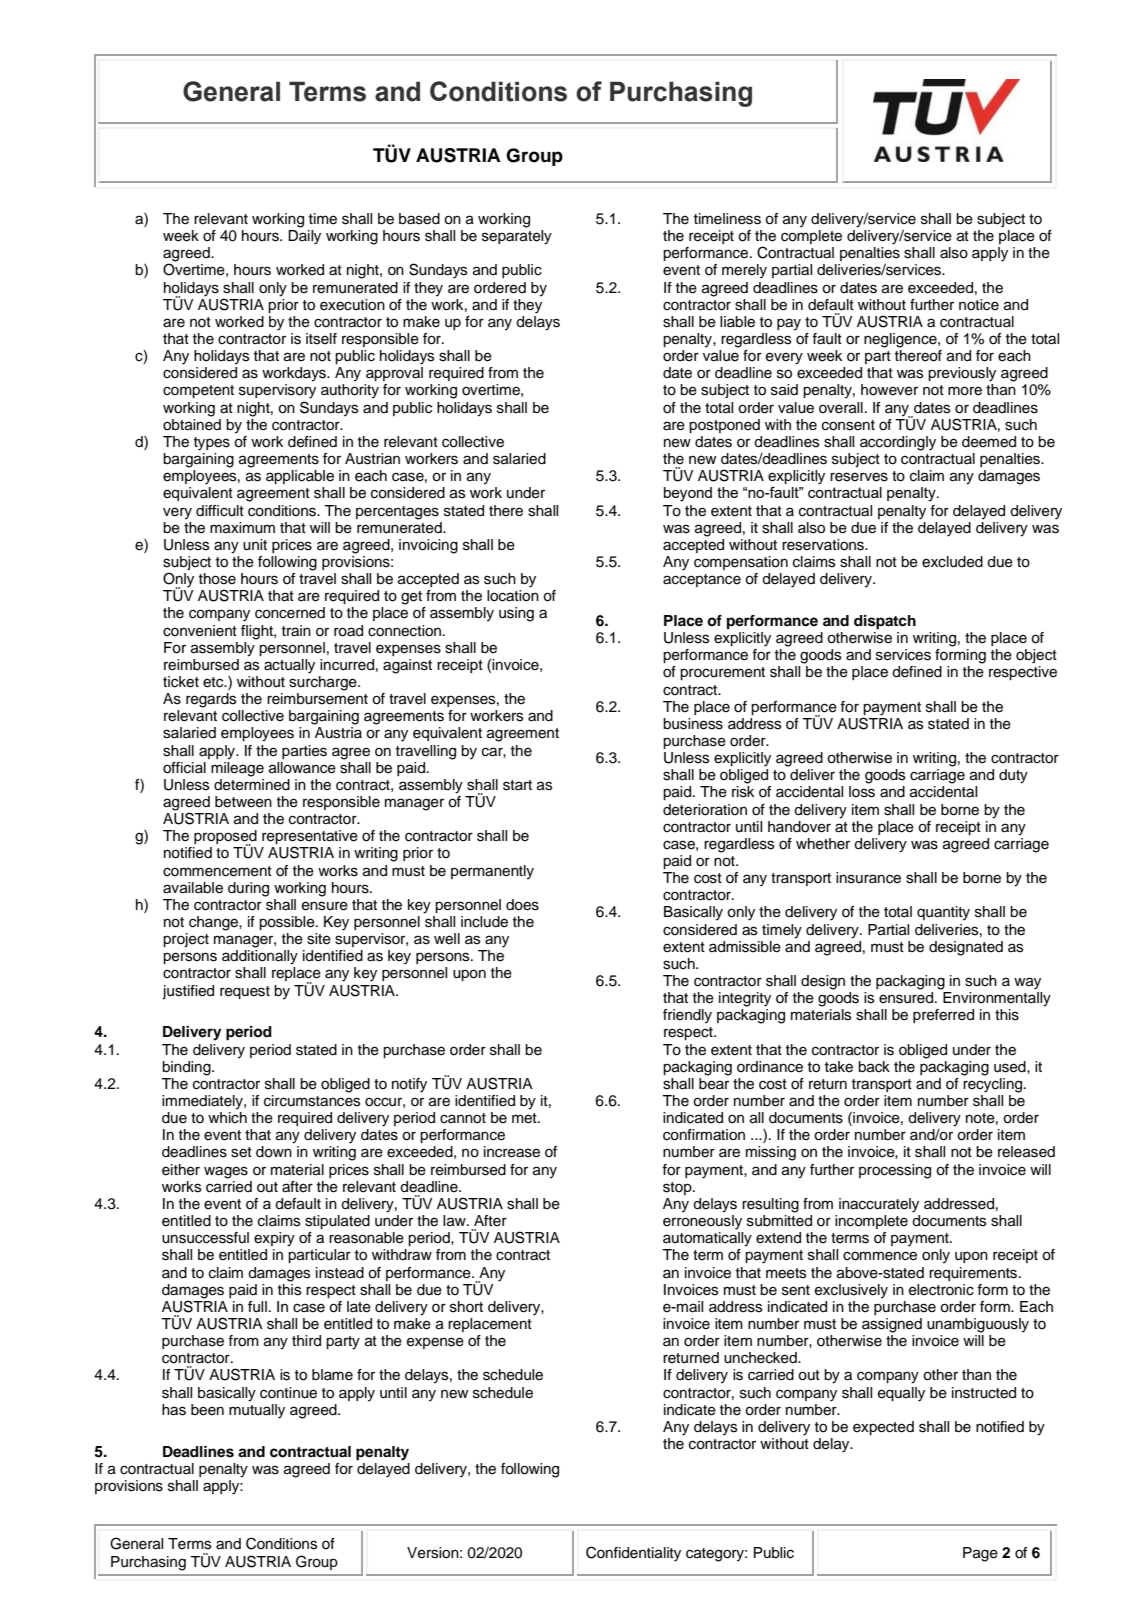 The width and height of the screenshot is (1133, 1604). Describe the element at coordinates (952, 562) in the screenshot. I see `excluded` at that location.
